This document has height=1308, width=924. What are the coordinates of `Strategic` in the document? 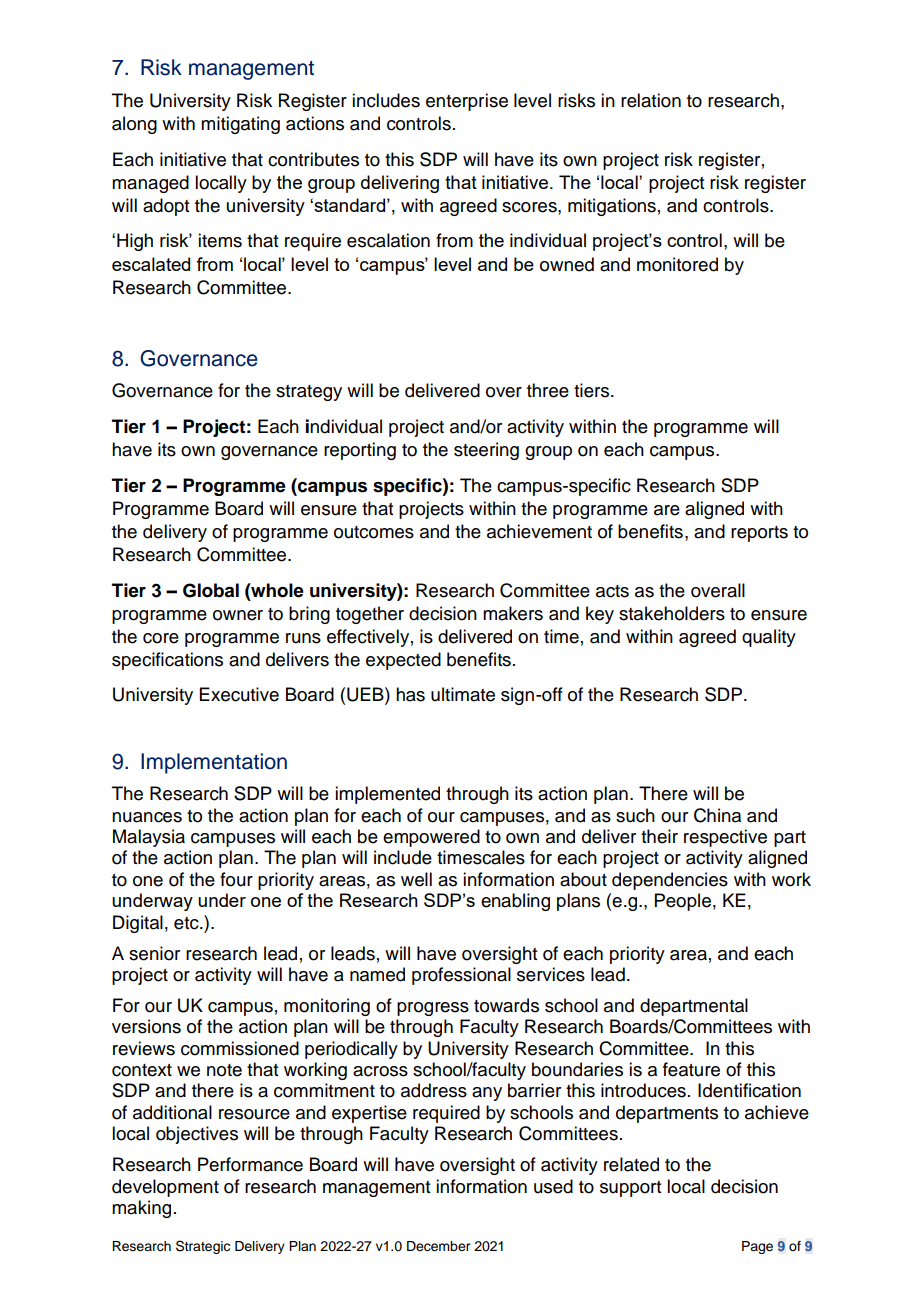 It's located at (203, 1247).
